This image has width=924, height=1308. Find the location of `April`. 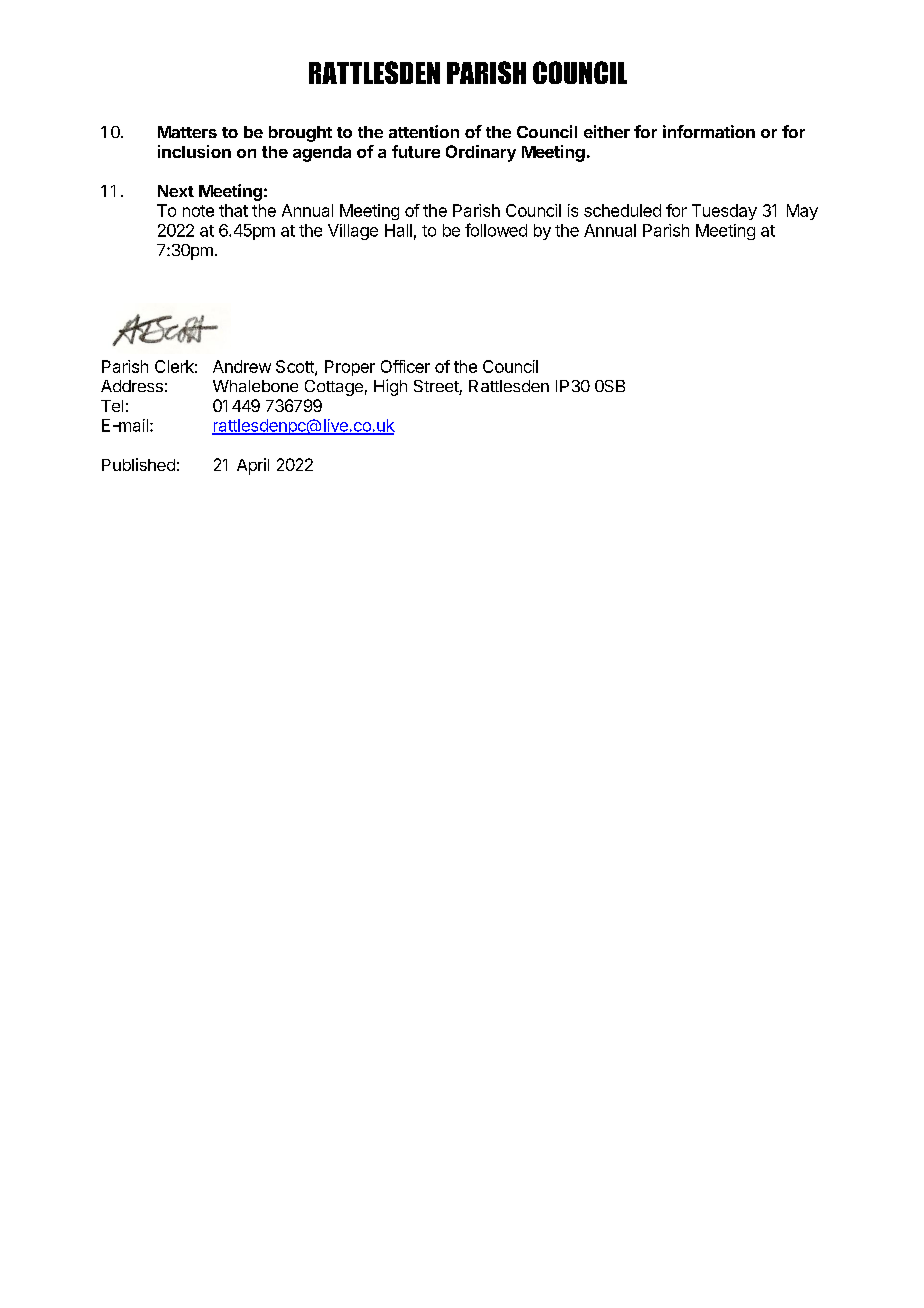

April is located at coordinates (253, 466).
